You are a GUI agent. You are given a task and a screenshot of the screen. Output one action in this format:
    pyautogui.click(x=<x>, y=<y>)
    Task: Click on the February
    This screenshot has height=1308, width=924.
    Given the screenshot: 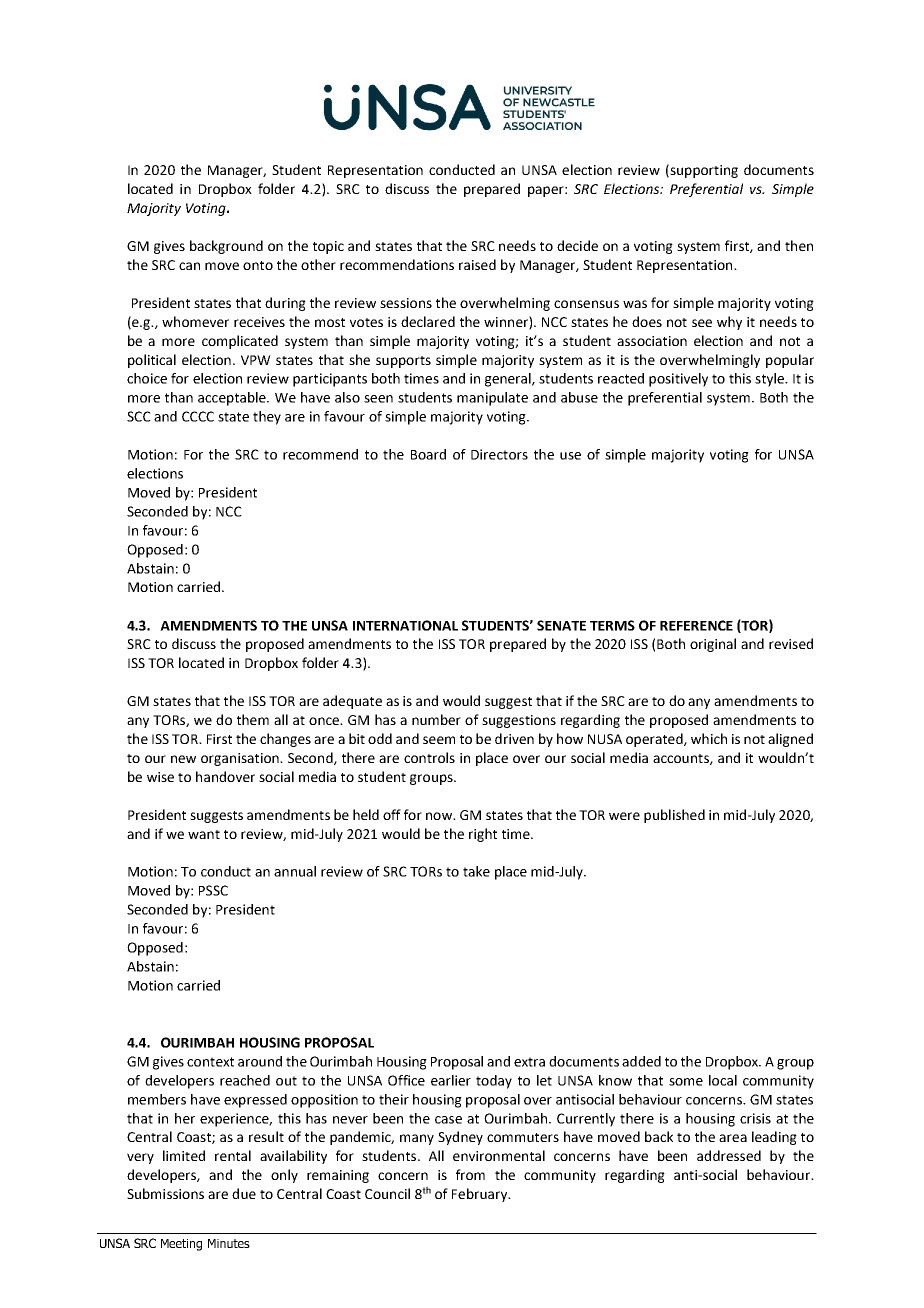 What is the action you would take?
    pyautogui.click(x=481, y=1195)
